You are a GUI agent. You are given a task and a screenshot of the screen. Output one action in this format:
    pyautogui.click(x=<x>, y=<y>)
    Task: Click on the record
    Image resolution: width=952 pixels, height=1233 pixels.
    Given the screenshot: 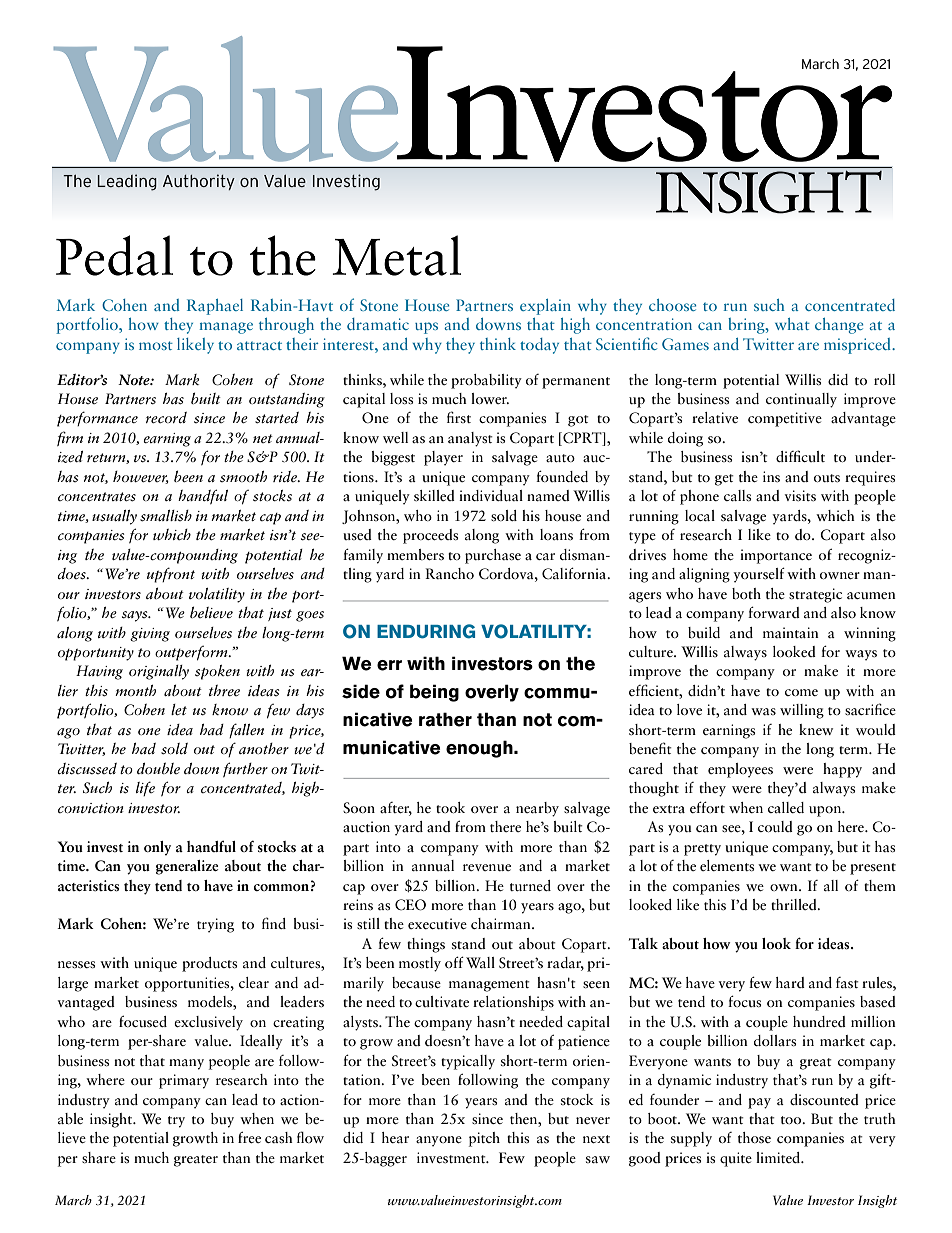 What is the action you would take?
    pyautogui.click(x=166, y=417)
